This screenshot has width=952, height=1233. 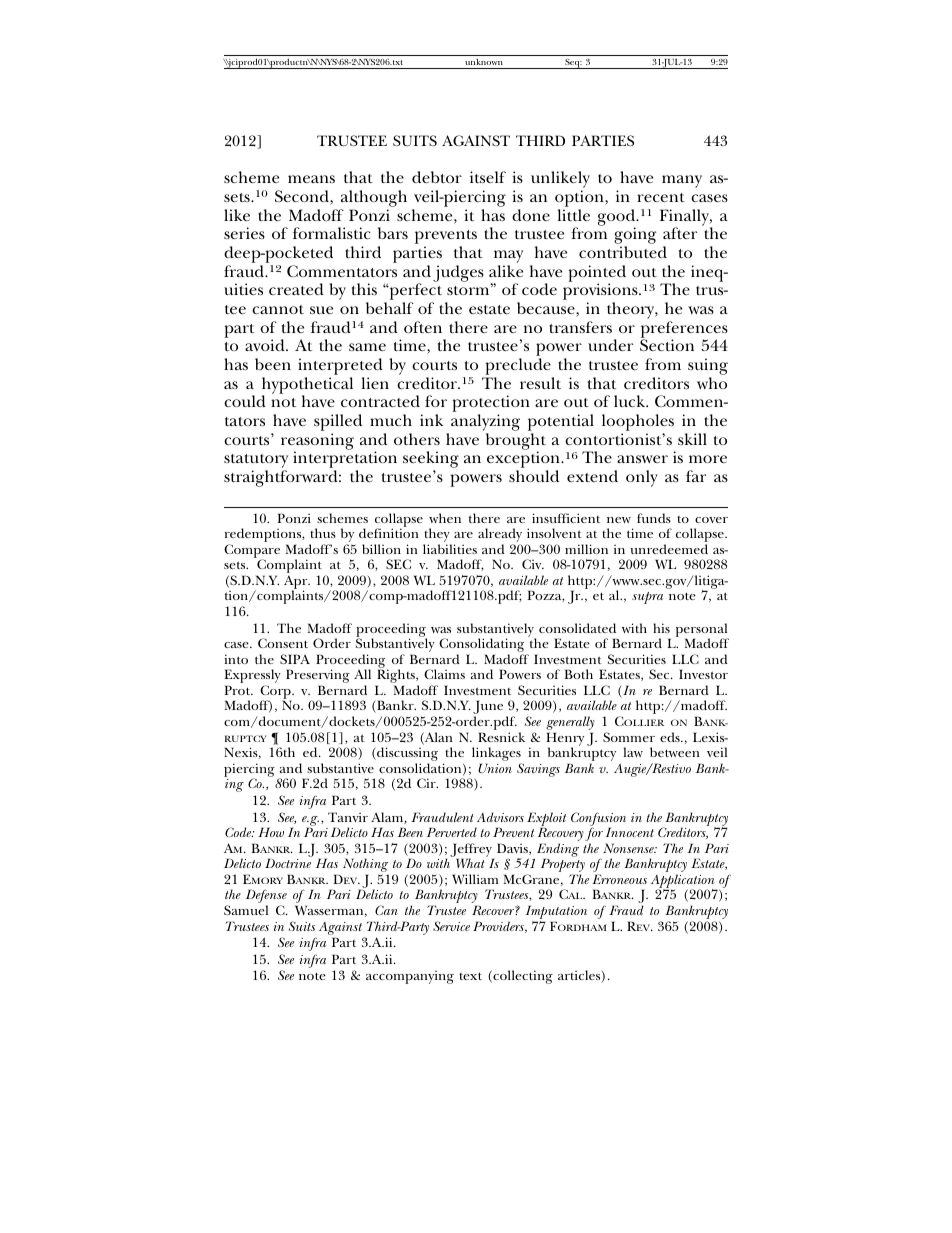 I want to click on itself, so click(x=488, y=177).
